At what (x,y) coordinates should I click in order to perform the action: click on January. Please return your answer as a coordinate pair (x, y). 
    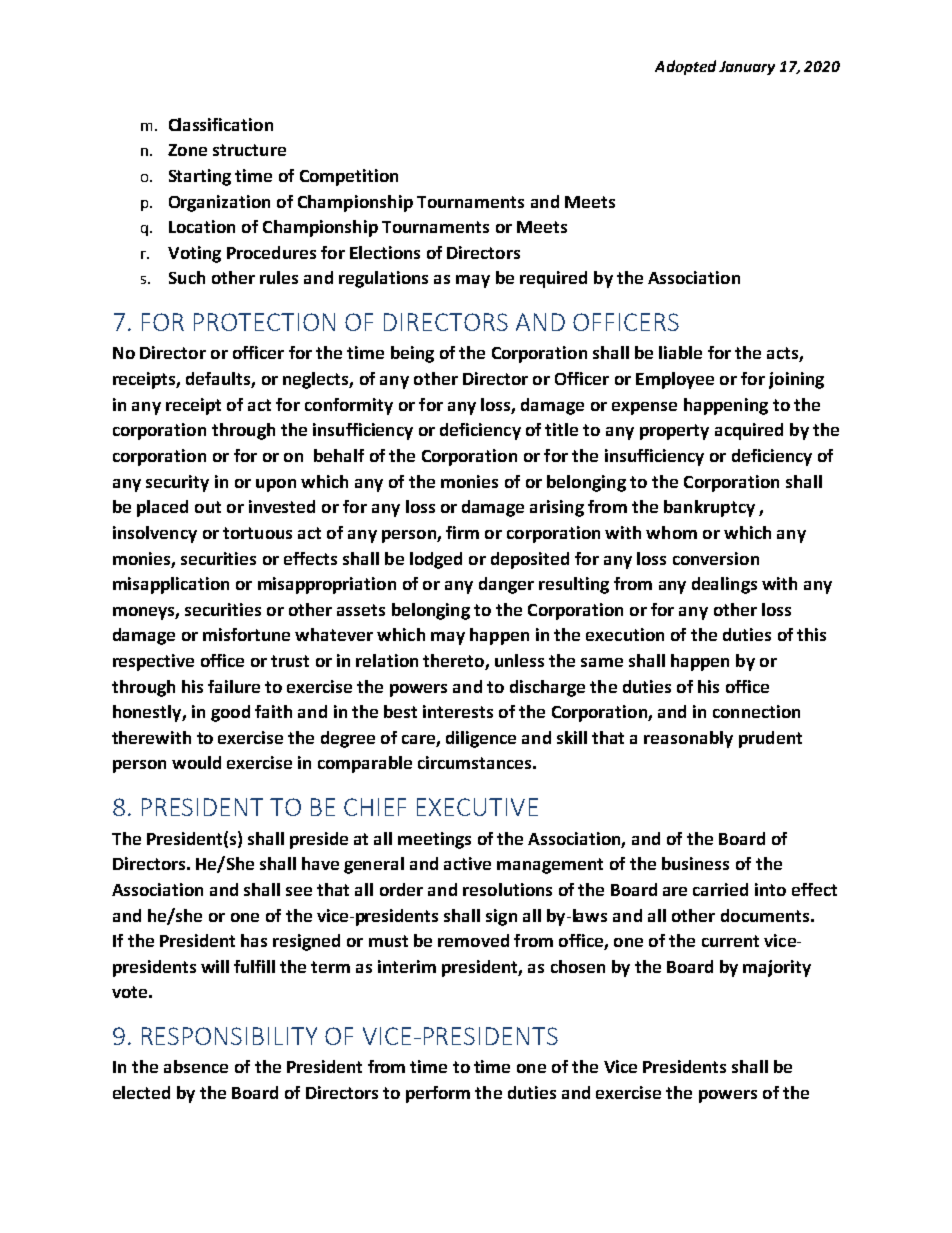
    Looking at the image, I should click on (747, 68).
